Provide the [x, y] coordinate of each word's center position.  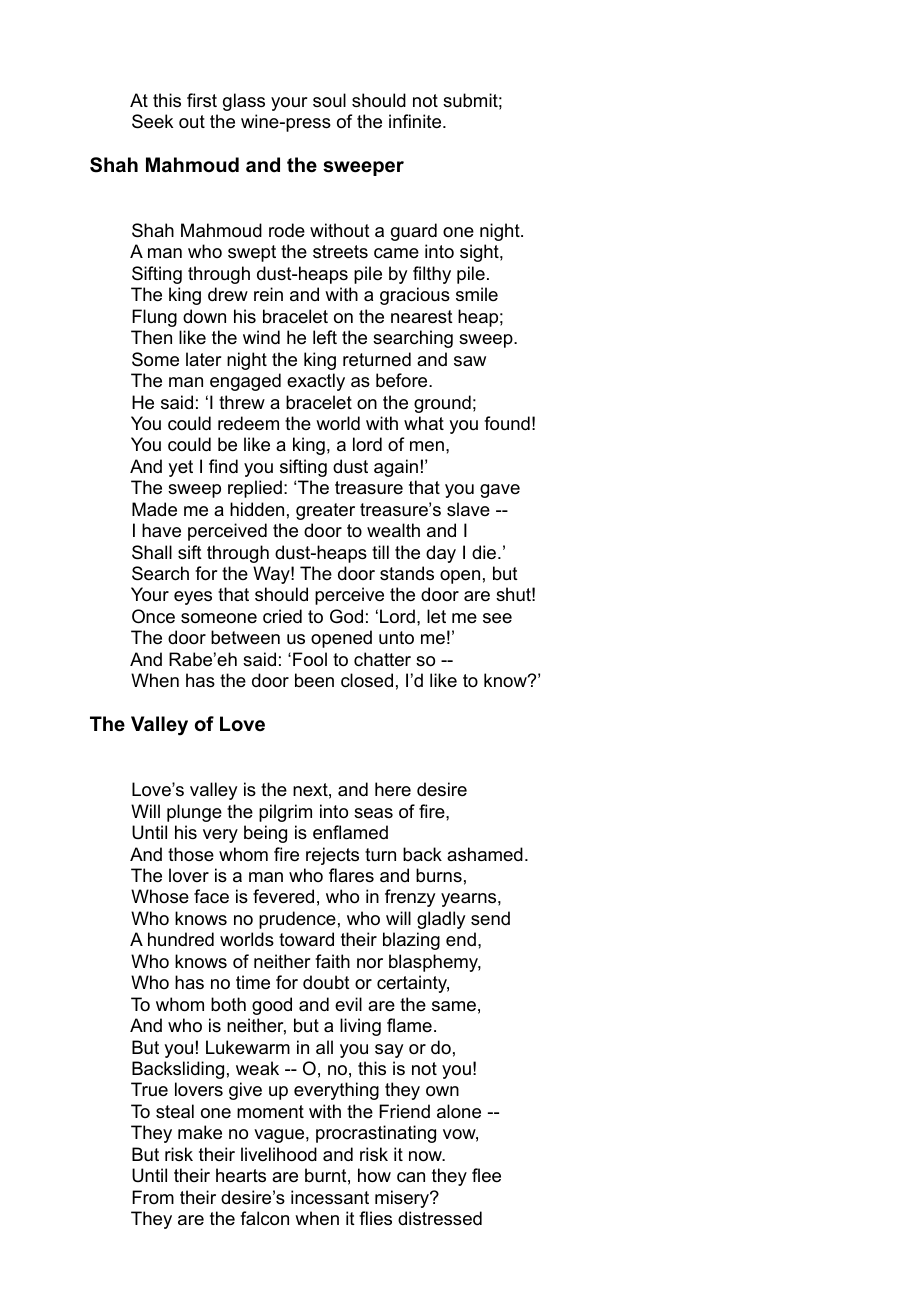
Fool [310, 659]
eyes [193, 598]
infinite [416, 121]
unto [396, 638]
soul [329, 100]
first [202, 100]
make [200, 1132]
